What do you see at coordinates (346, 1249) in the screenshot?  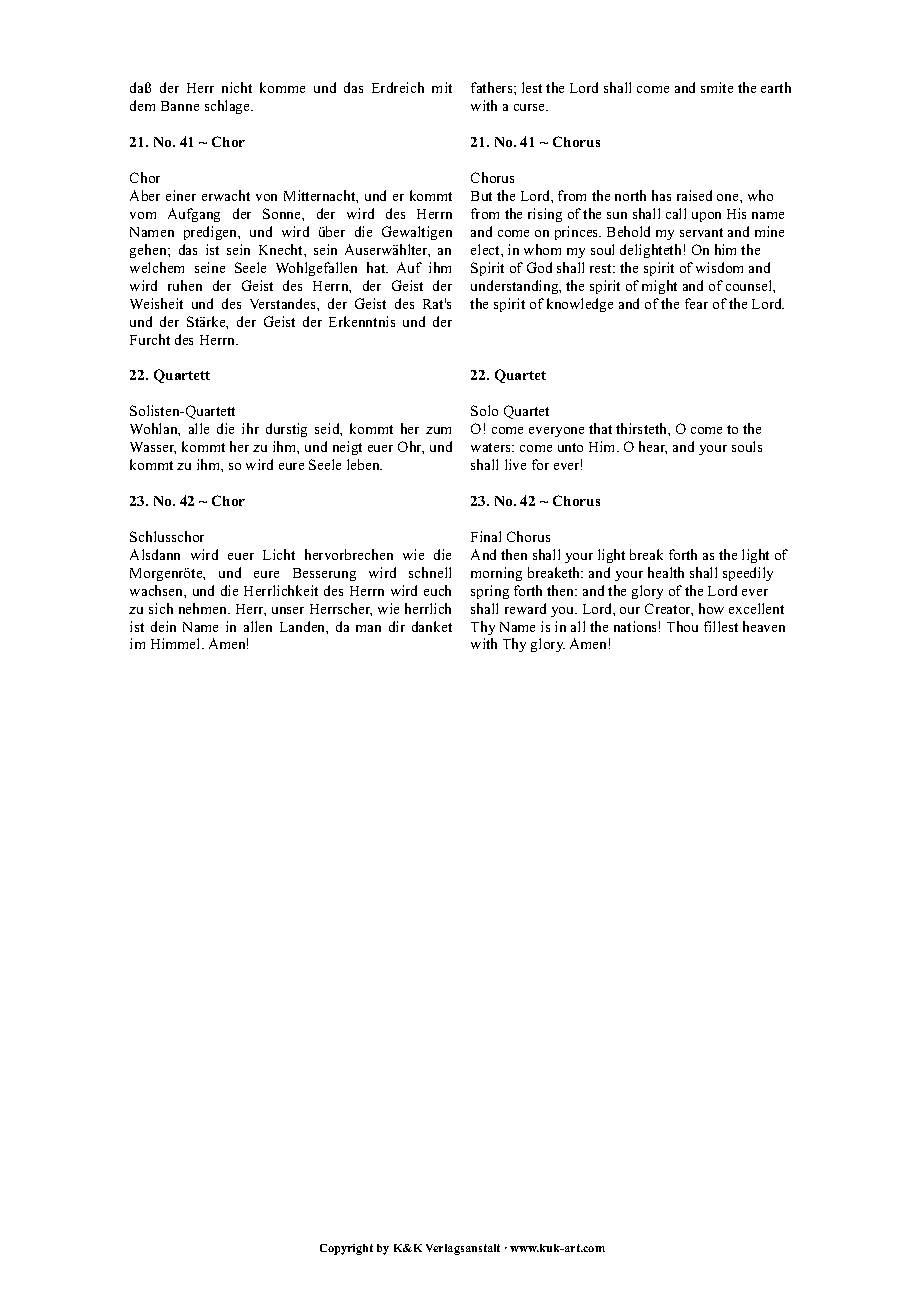 I see `Copyright` at bounding box center [346, 1249].
